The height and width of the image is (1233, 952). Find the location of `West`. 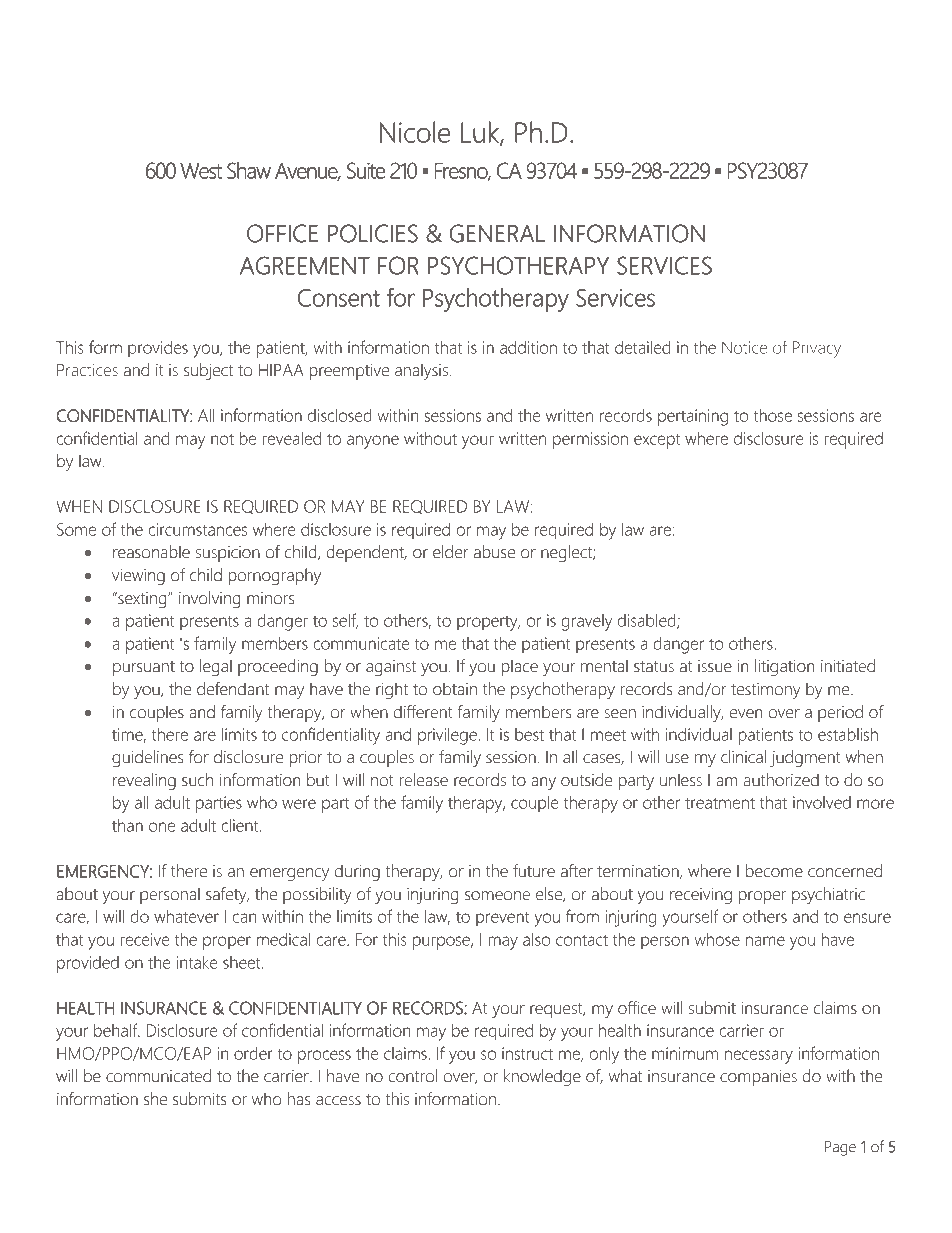

West is located at coordinates (201, 171).
